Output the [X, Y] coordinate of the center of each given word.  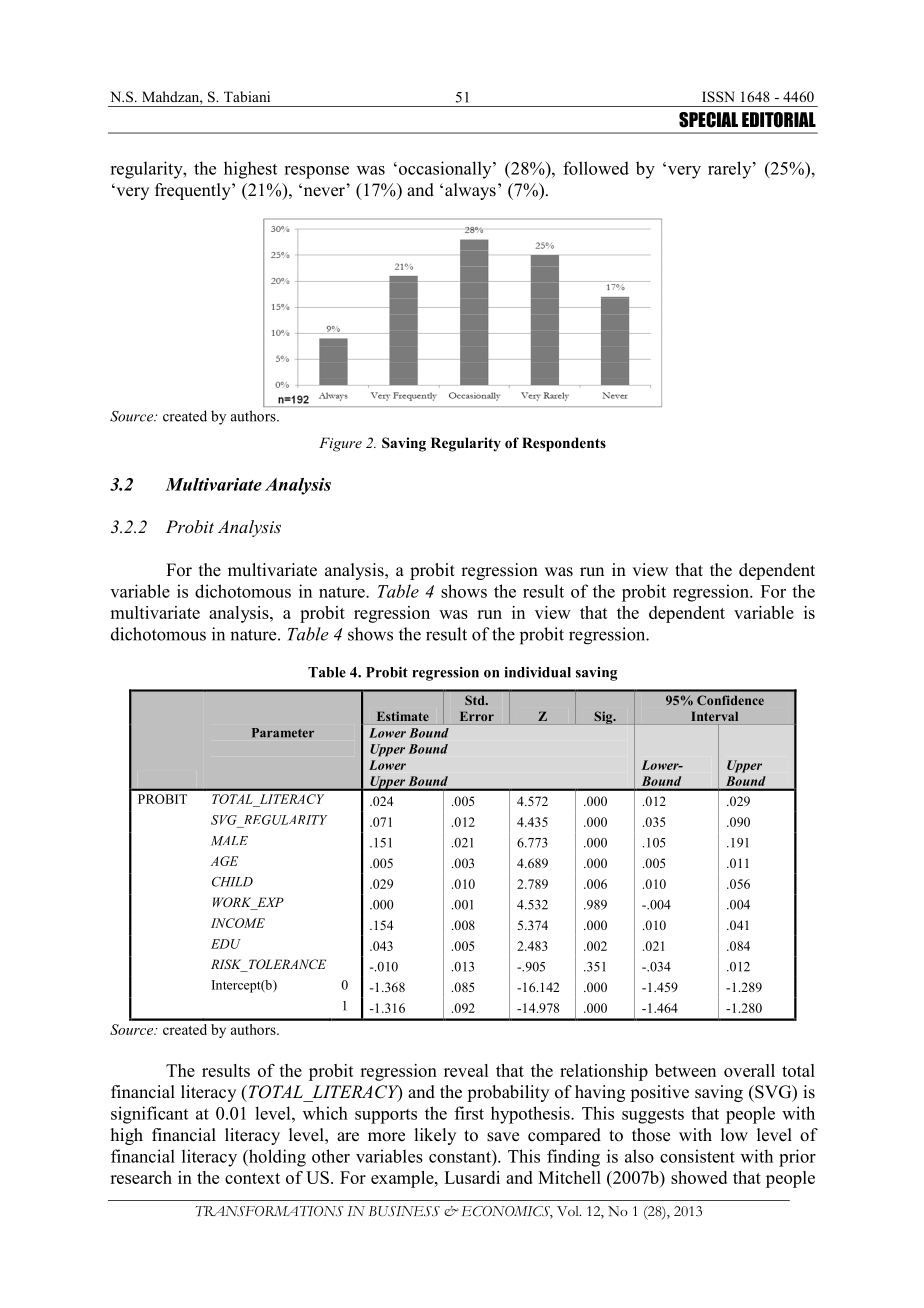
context [252, 1178]
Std [476, 700]
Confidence [730, 700]
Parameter [283, 733]
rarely [731, 170]
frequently [194, 191]
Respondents [564, 444]
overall [749, 1070]
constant [461, 1156]
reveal [466, 1070]
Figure [340, 444]
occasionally [445, 170]
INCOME [238, 923]
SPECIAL [708, 120]
